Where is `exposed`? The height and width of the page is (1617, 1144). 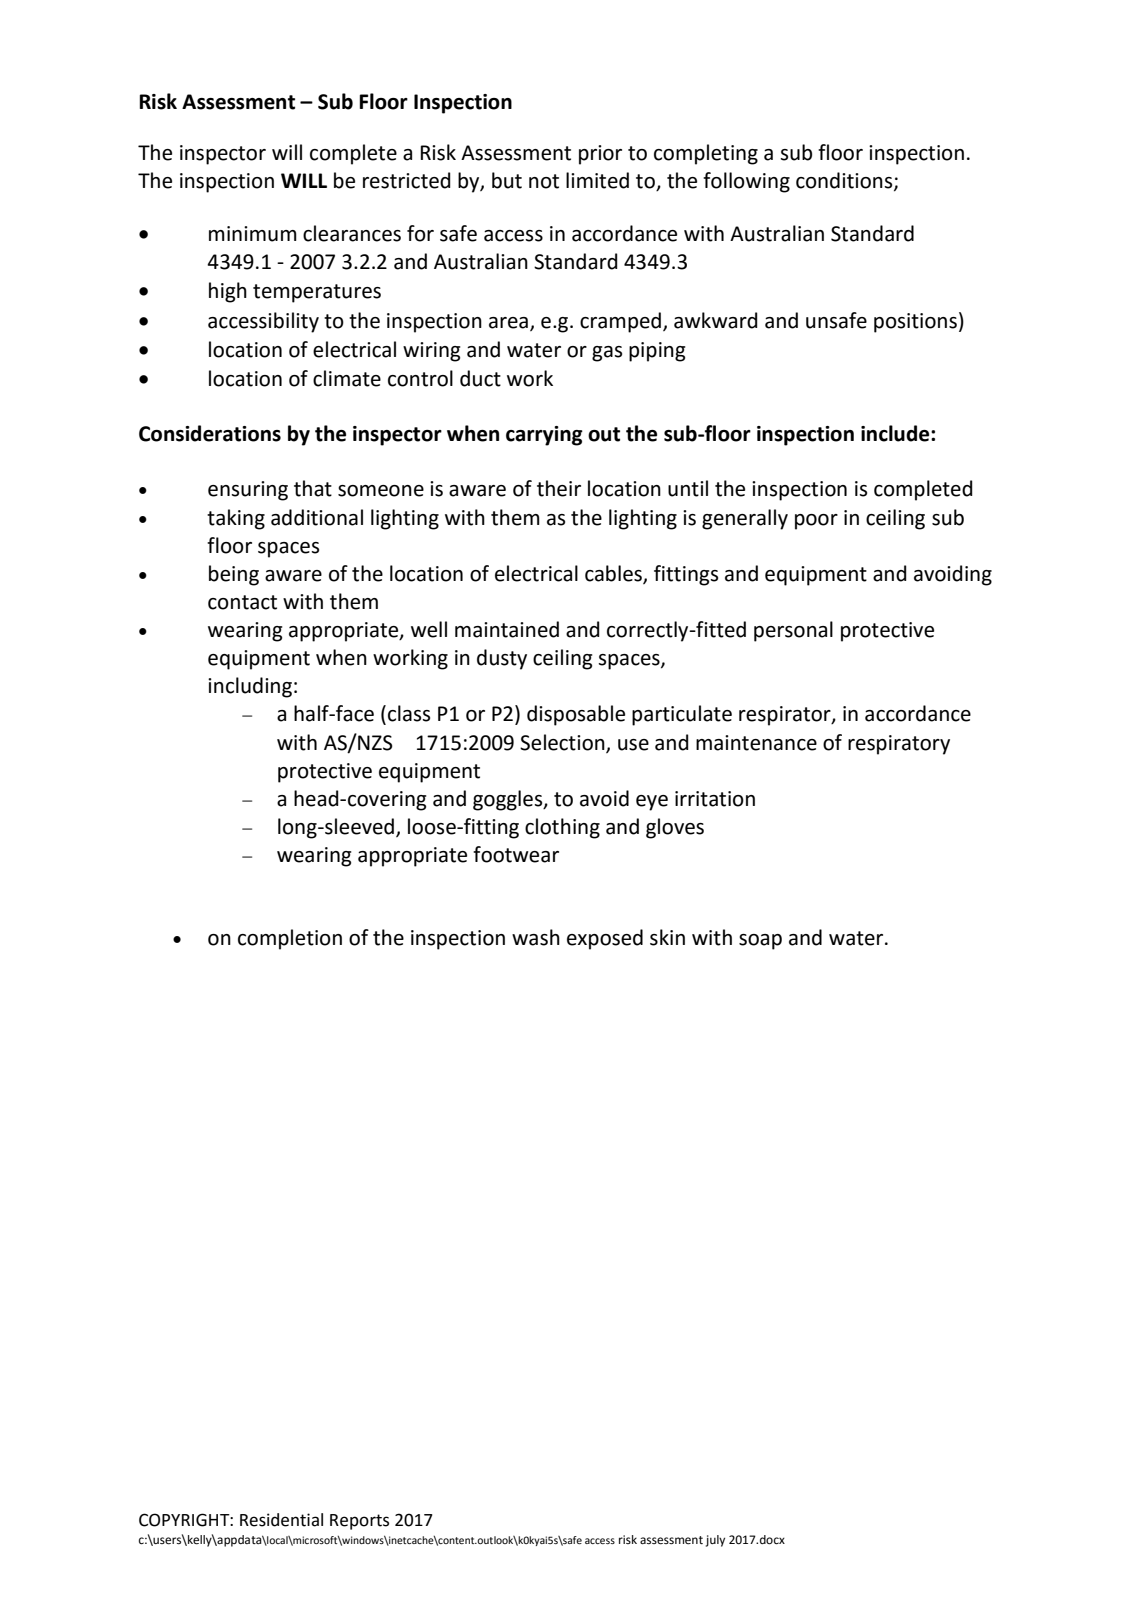
exposed is located at coordinates (605, 939).
